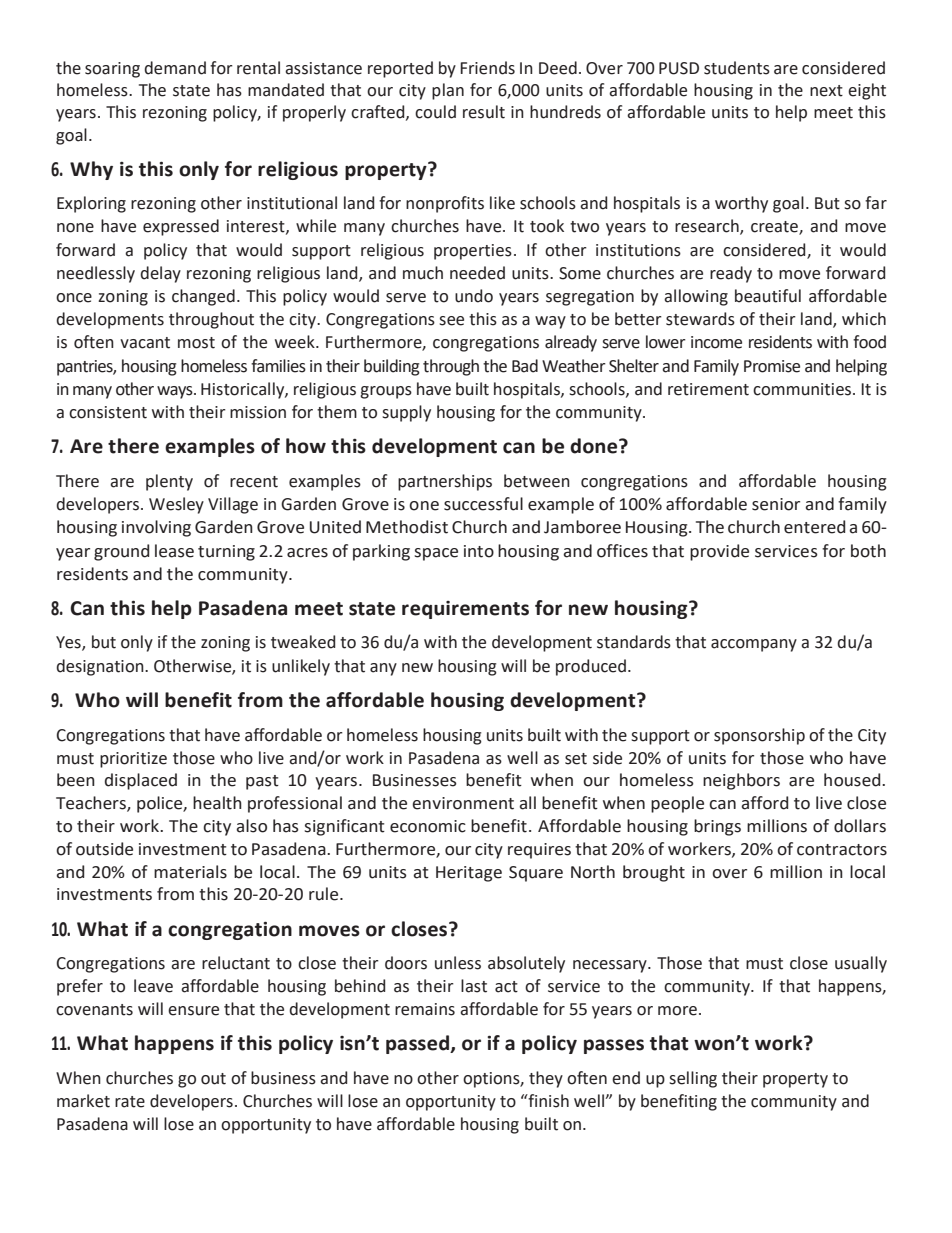 The height and width of the screenshot is (1233, 952). I want to click on ways, so click(176, 392).
